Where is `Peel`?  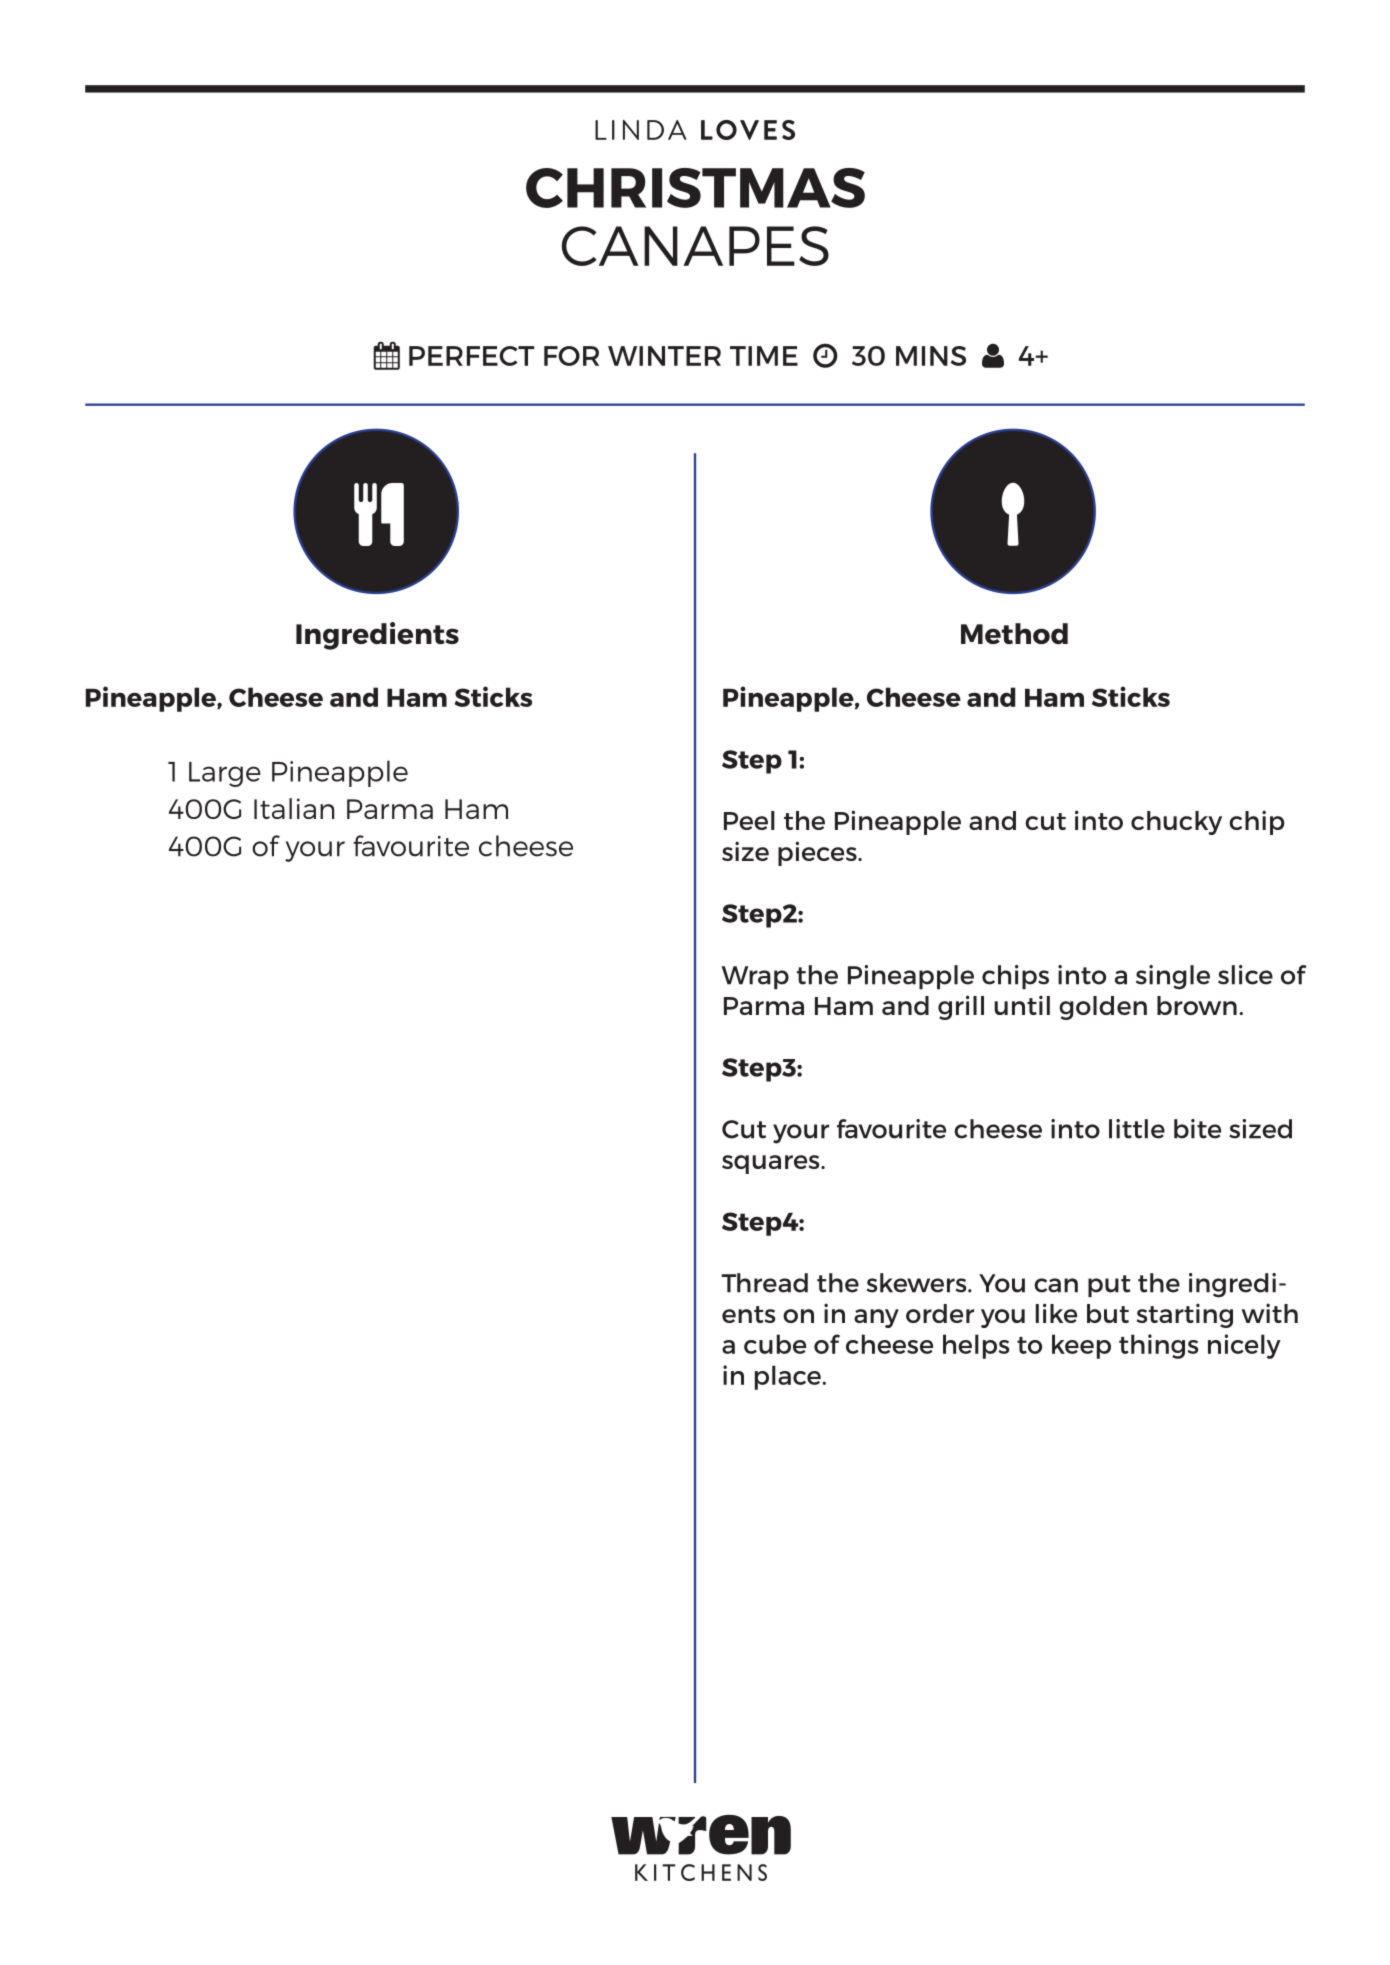
Peel is located at coordinates (749, 820).
